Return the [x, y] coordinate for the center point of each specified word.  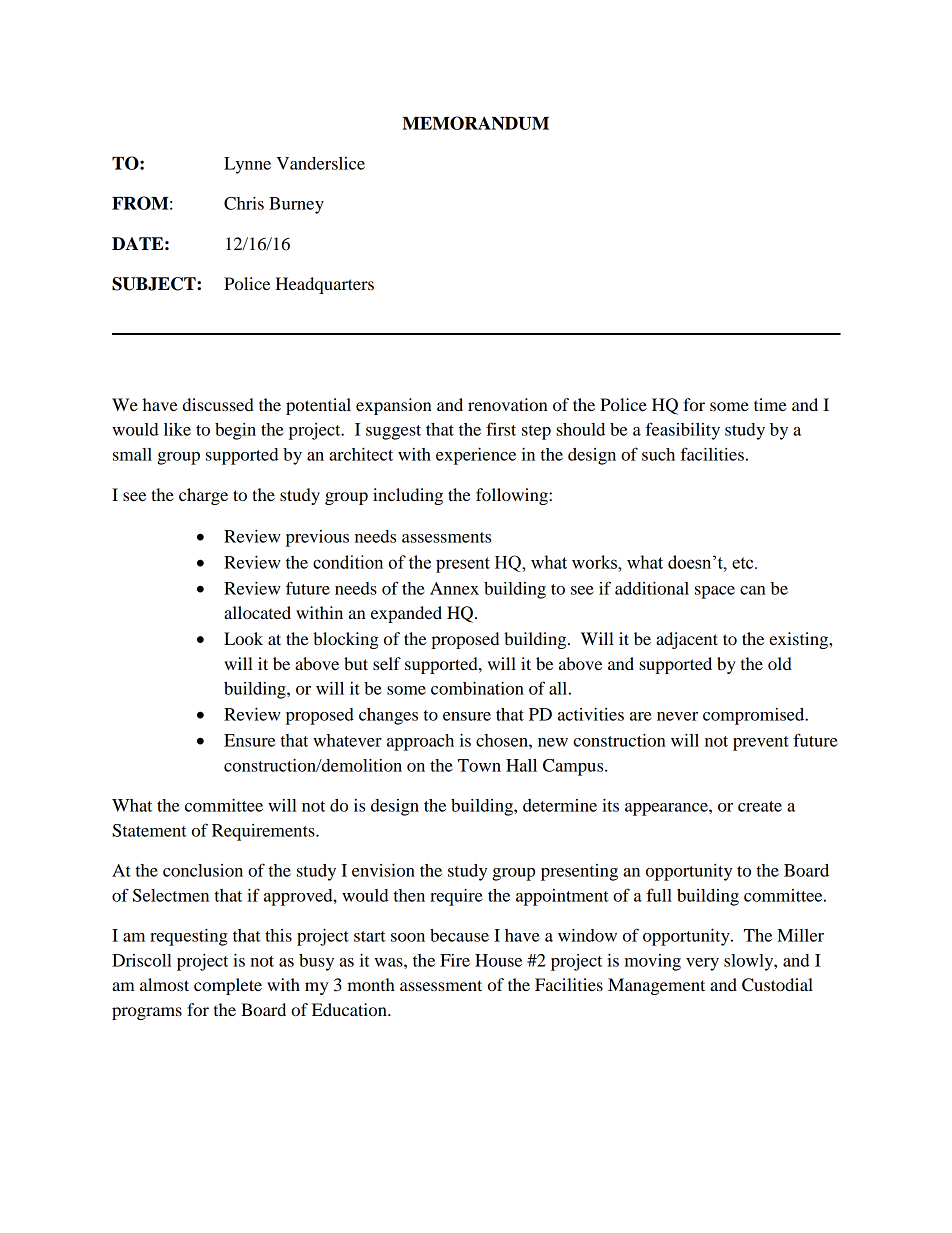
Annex [454, 588]
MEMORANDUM [475, 123]
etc [744, 563]
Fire [455, 960]
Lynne [247, 165]
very [702, 964]
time [770, 404]
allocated [257, 612]
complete [228, 986]
